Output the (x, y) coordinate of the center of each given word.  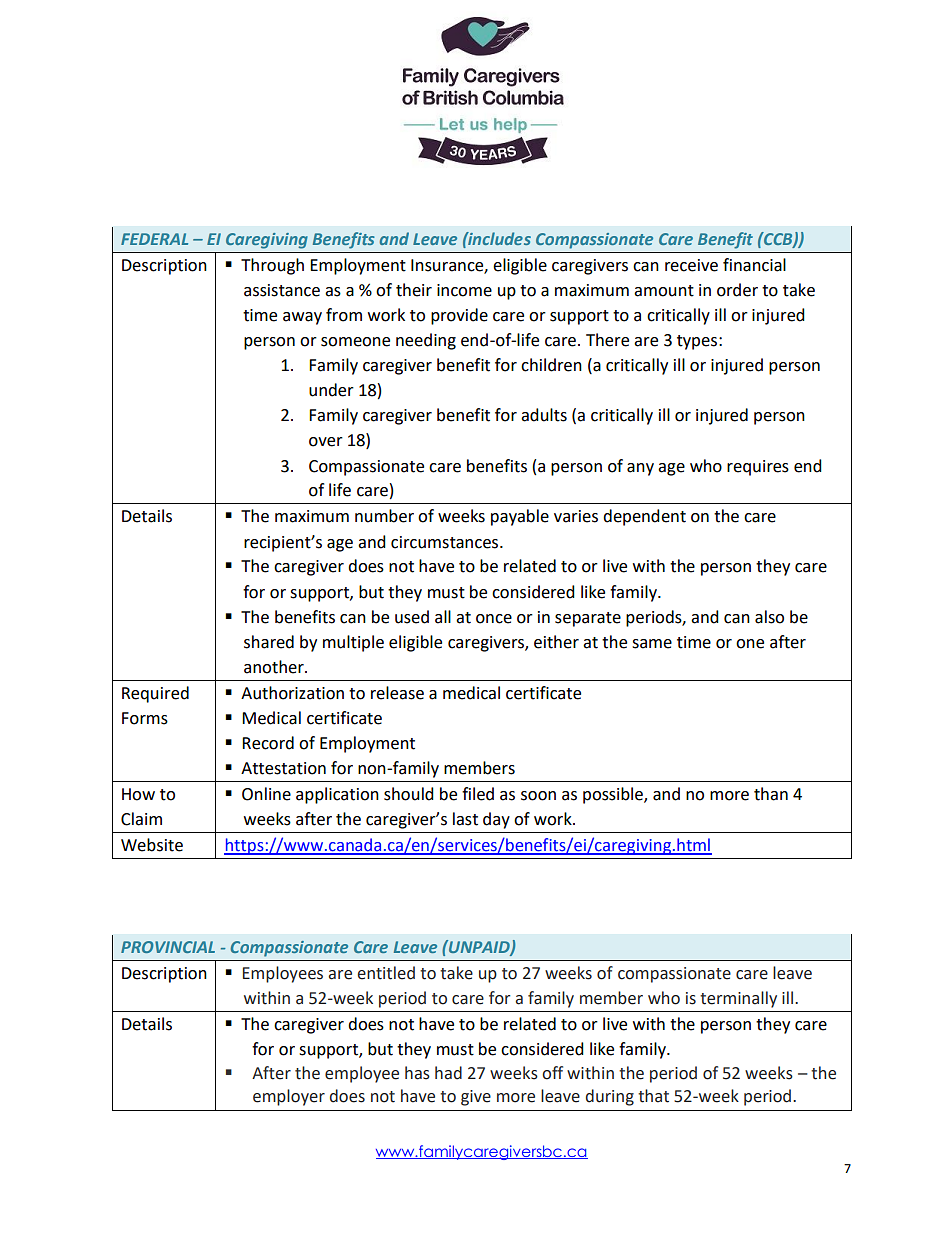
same (652, 644)
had (448, 1073)
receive (691, 265)
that (653, 1096)
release (397, 693)
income (464, 290)
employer (289, 1097)
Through (272, 266)
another (275, 667)
